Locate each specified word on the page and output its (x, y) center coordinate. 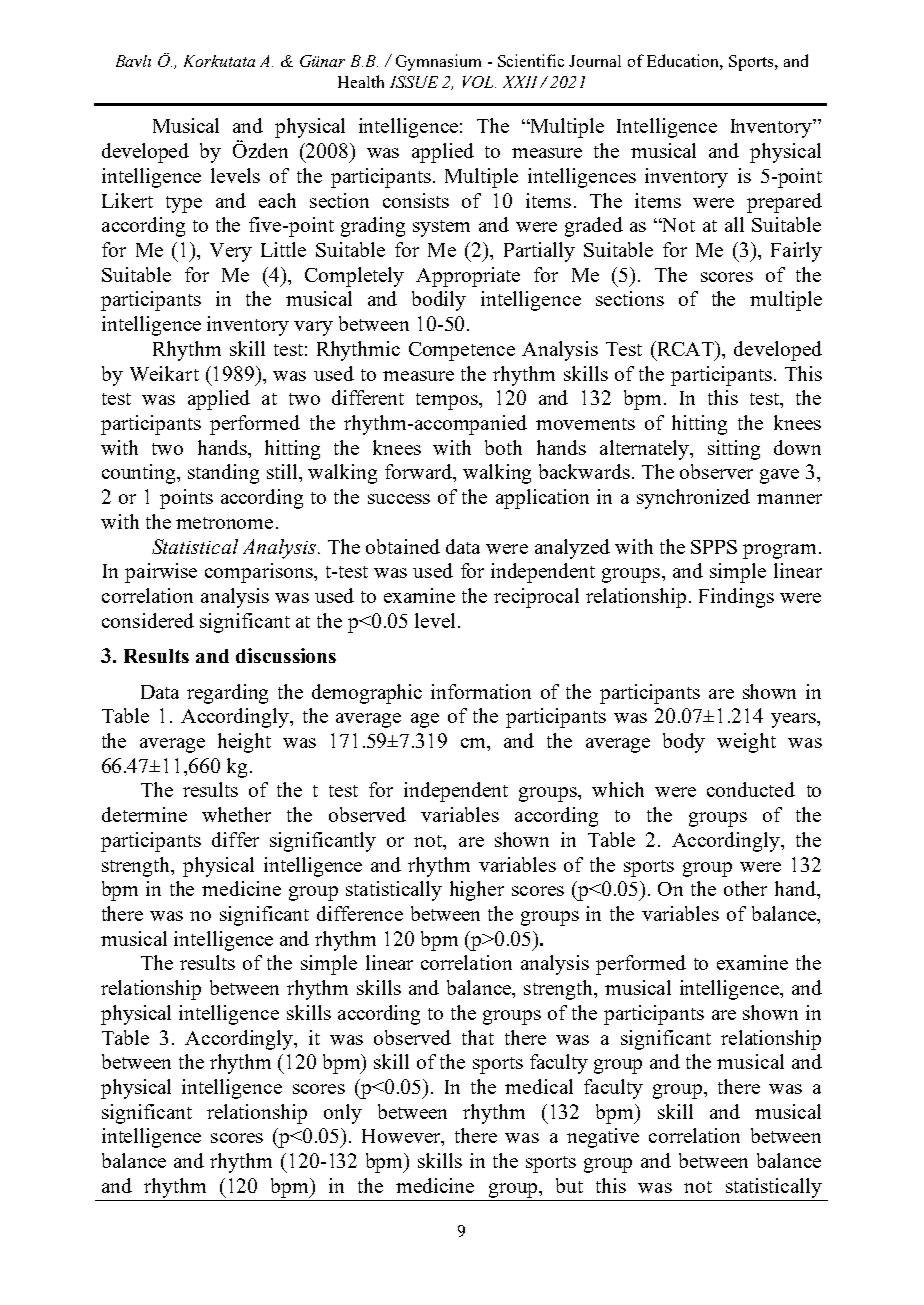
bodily (439, 301)
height (244, 743)
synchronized (693, 499)
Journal (595, 61)
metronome (224, 523)
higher (477, 891)
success (399, 499)
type (184, 204)
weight (746, 743)
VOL (479, 82)
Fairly (796, 252)
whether (236, 814)
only (343, 1114)
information (481, 691)
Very (231, 252)
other (745, 888)
